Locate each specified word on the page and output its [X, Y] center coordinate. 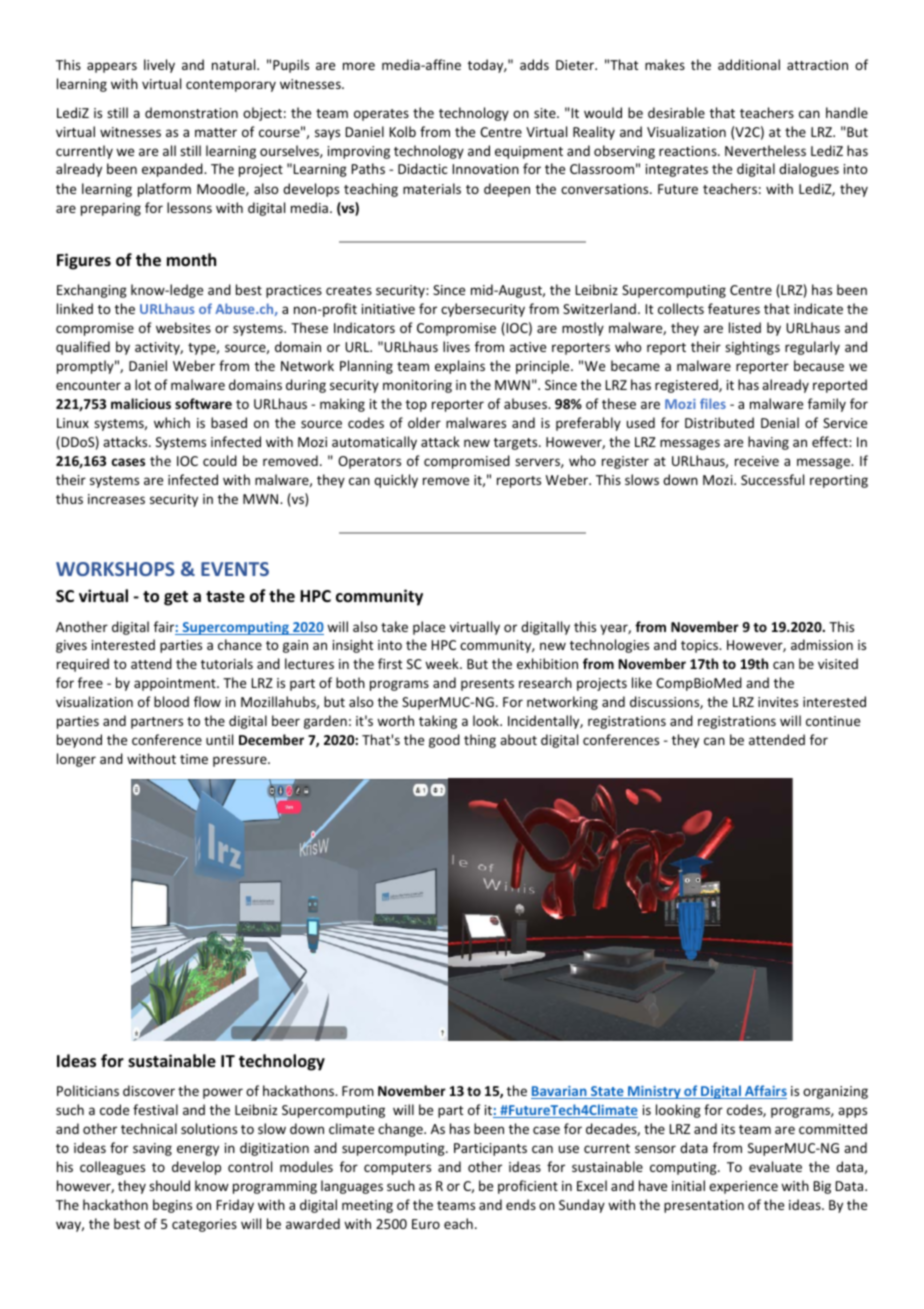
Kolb [403, 131]
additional [749, 64]
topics [700, 646]
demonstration [191, 112]
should [169, 1185]
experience [743, 1187]
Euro [426, 1224]
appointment [176, 684]
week [443, 663]
